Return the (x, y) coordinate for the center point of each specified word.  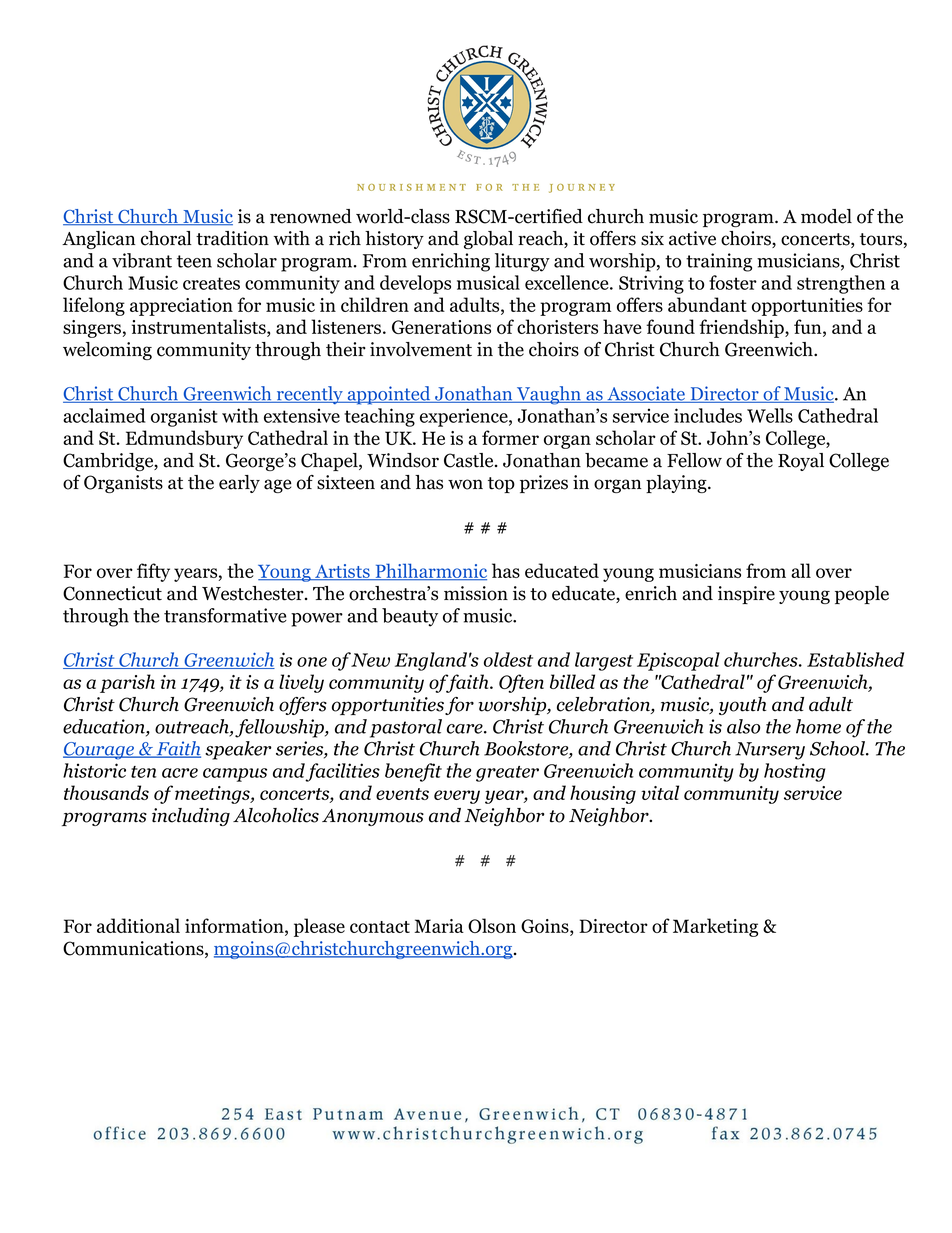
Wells (770, 415)
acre (180, 773)
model (826, 216)
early (239, 484)
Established (855, 659)
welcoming (107, 351)
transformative (225, 615)
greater (507, 774)
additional (138, 925)
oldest (508, 659)
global (488, 240)
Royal (801, 462)
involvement (421, 349)
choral (166, 238)
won (465, 484)
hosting (794, 772)
